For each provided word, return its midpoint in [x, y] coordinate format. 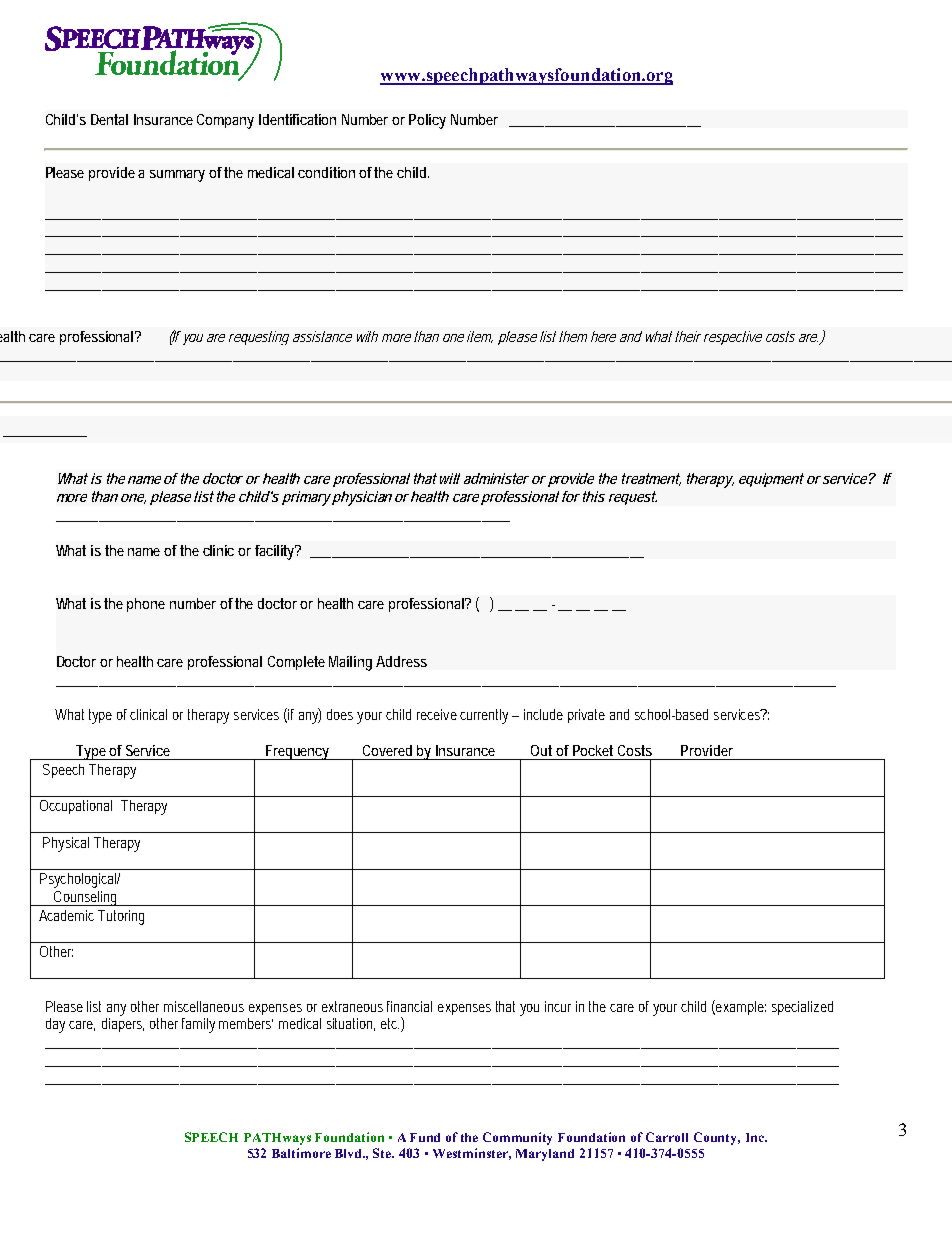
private [586, 716]
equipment [771, 480]
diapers [123, 1025]
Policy [427, 121]
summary [177, 176]
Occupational [76, 807]
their [688, 336]
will [450, 478]
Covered [387, 750]
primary [306, 498]
